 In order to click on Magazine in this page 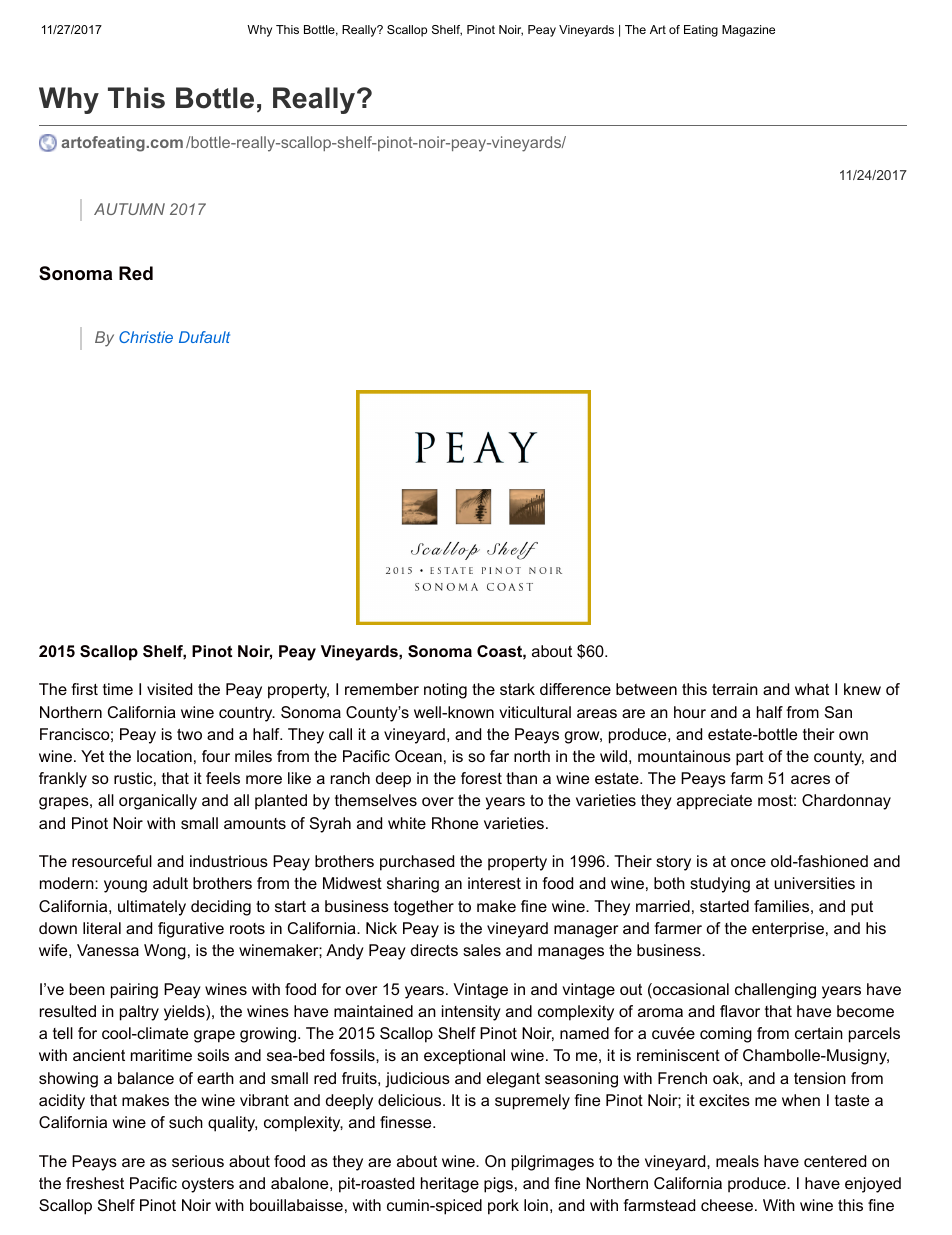, I will do `click(748, 31)`.
